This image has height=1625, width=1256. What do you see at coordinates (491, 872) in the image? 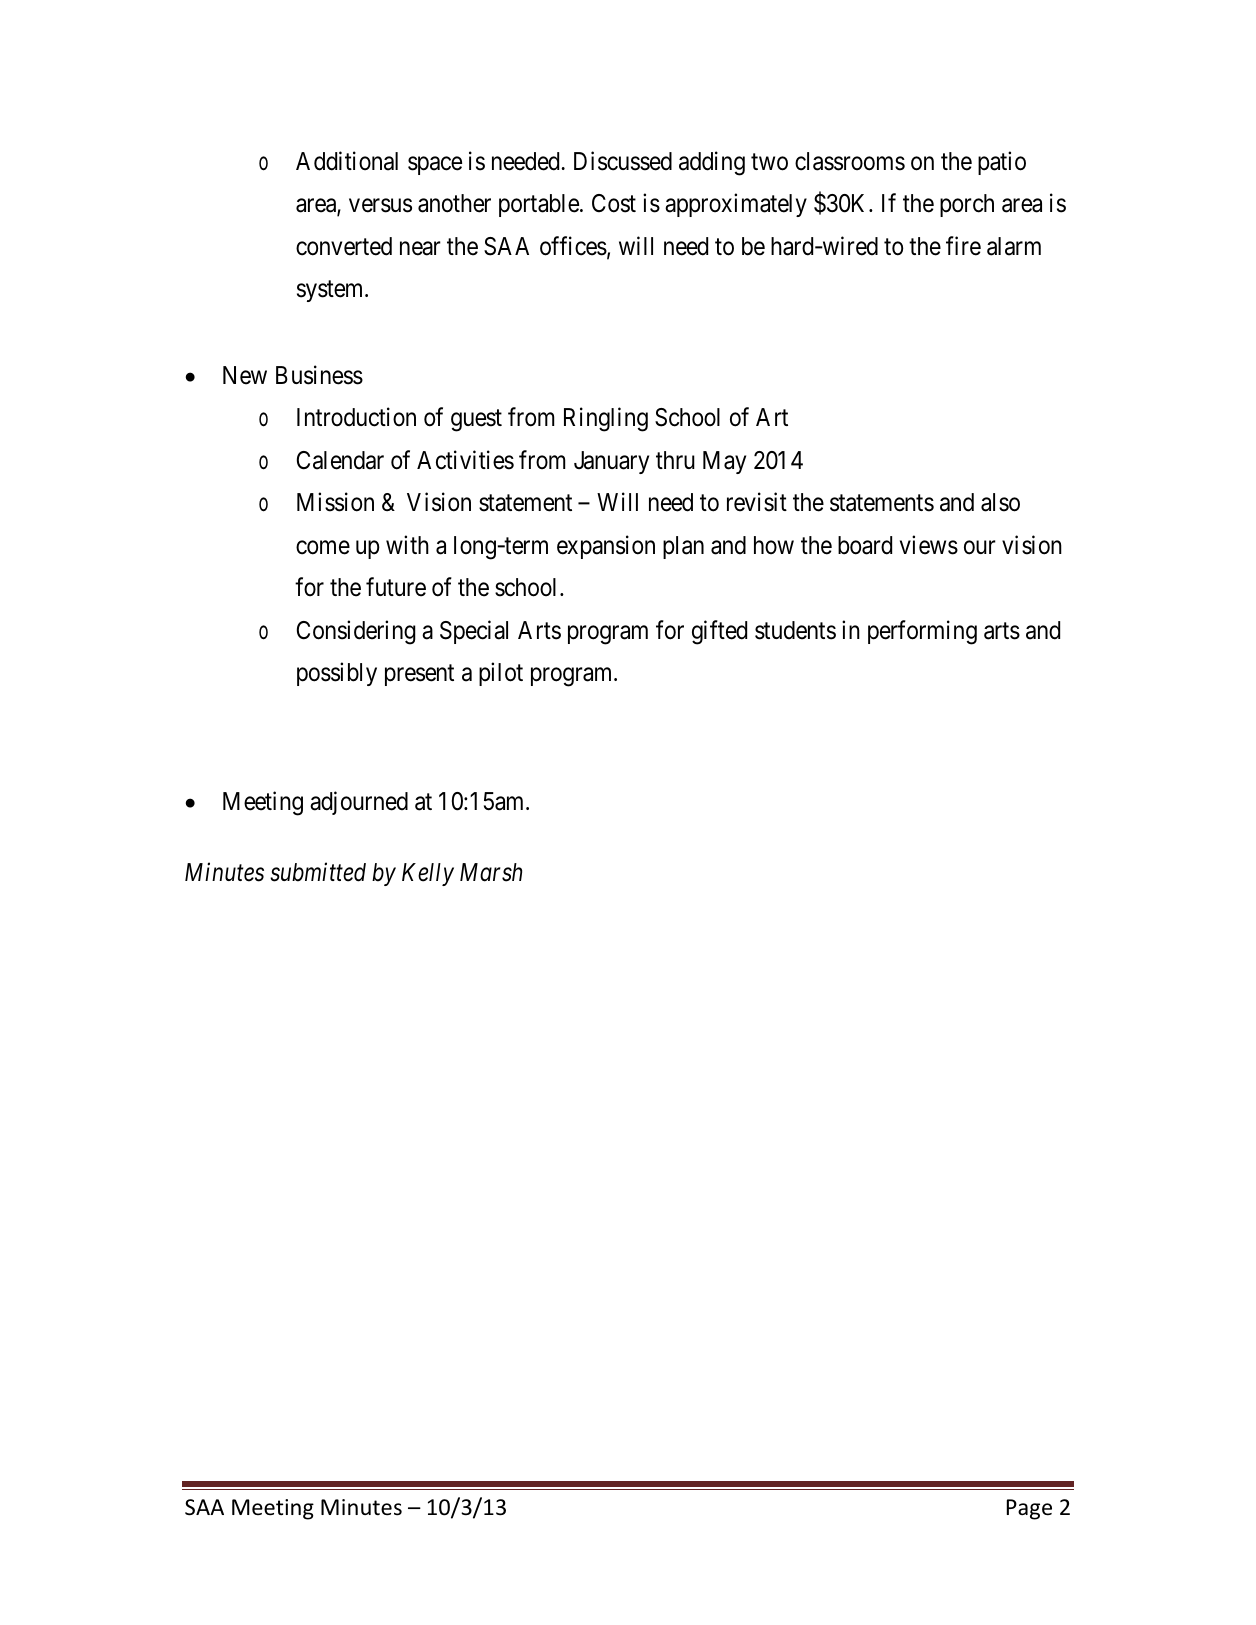
I see `Marsh` at bounding box center [491, 872].
